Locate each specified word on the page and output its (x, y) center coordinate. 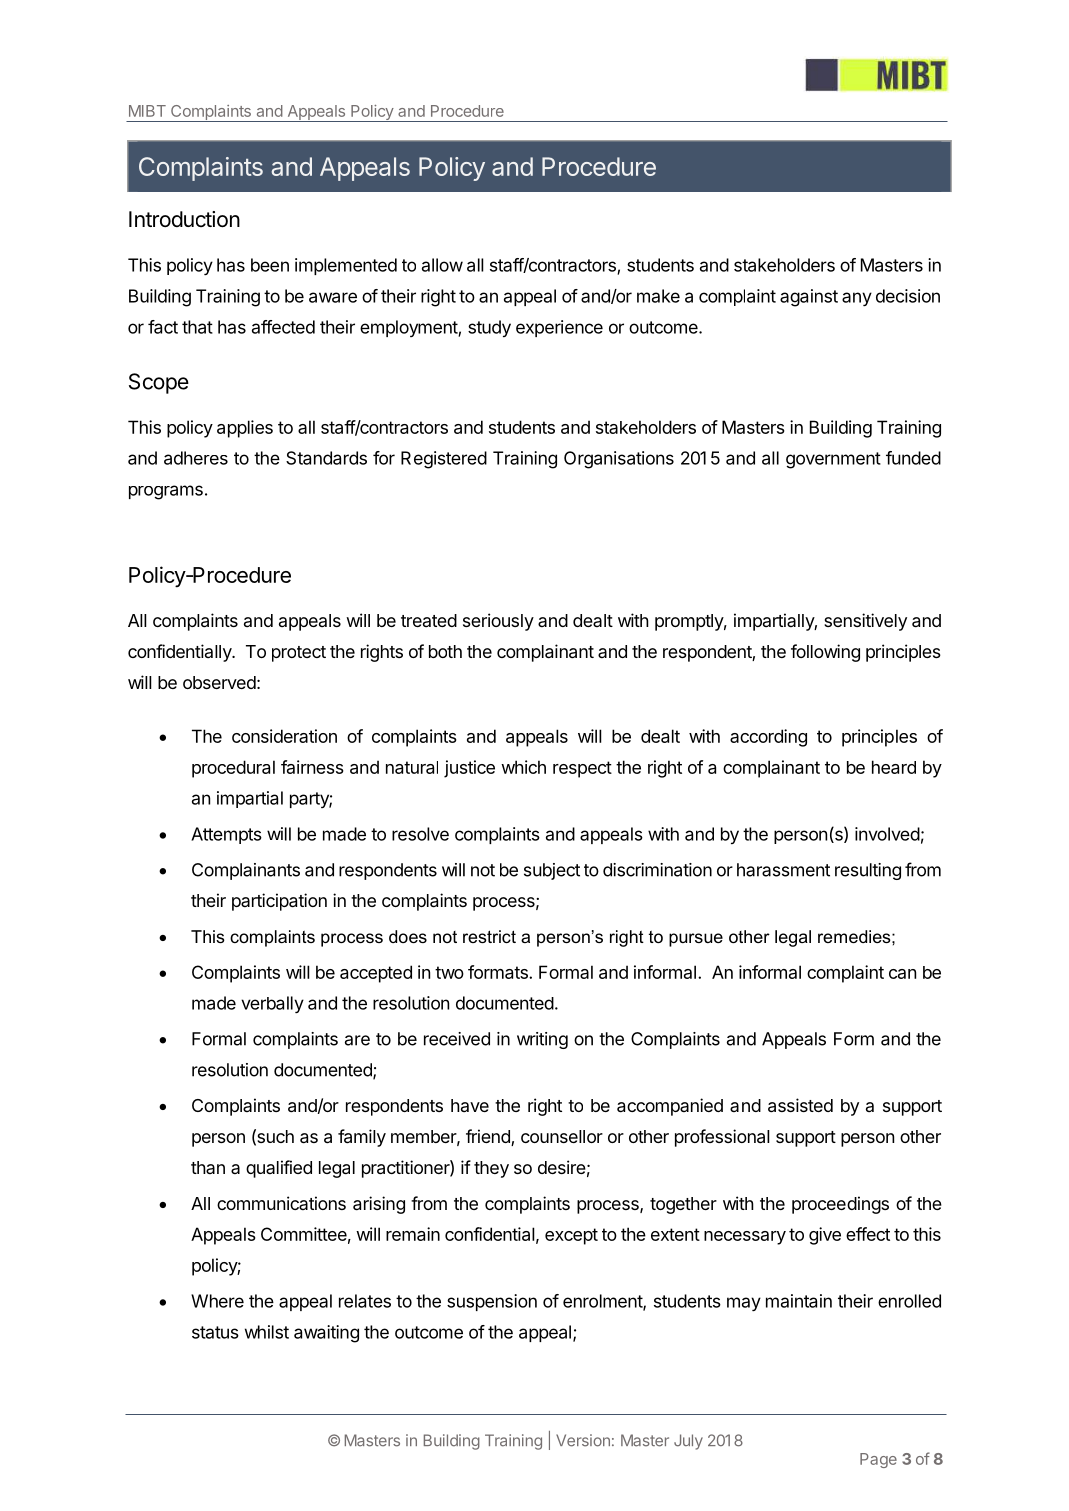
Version (583, 1440)
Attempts (226, 835)
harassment (783, 870)
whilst (267, 1332)
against (809, 298)
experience (559, 328)
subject (552, 871)
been (270, 265)
